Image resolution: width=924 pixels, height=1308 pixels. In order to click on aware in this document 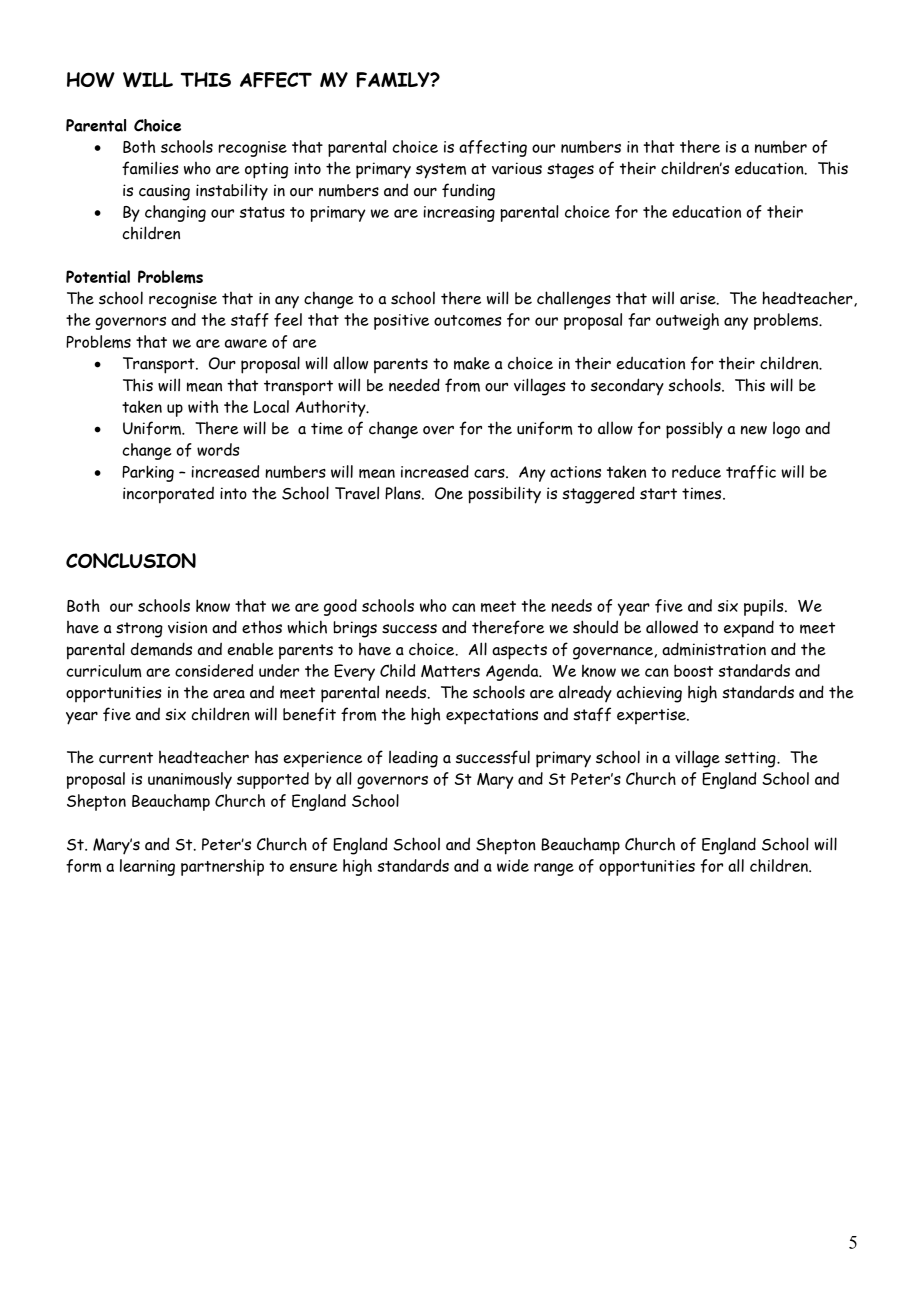, I will do `click(246, 343)`.
